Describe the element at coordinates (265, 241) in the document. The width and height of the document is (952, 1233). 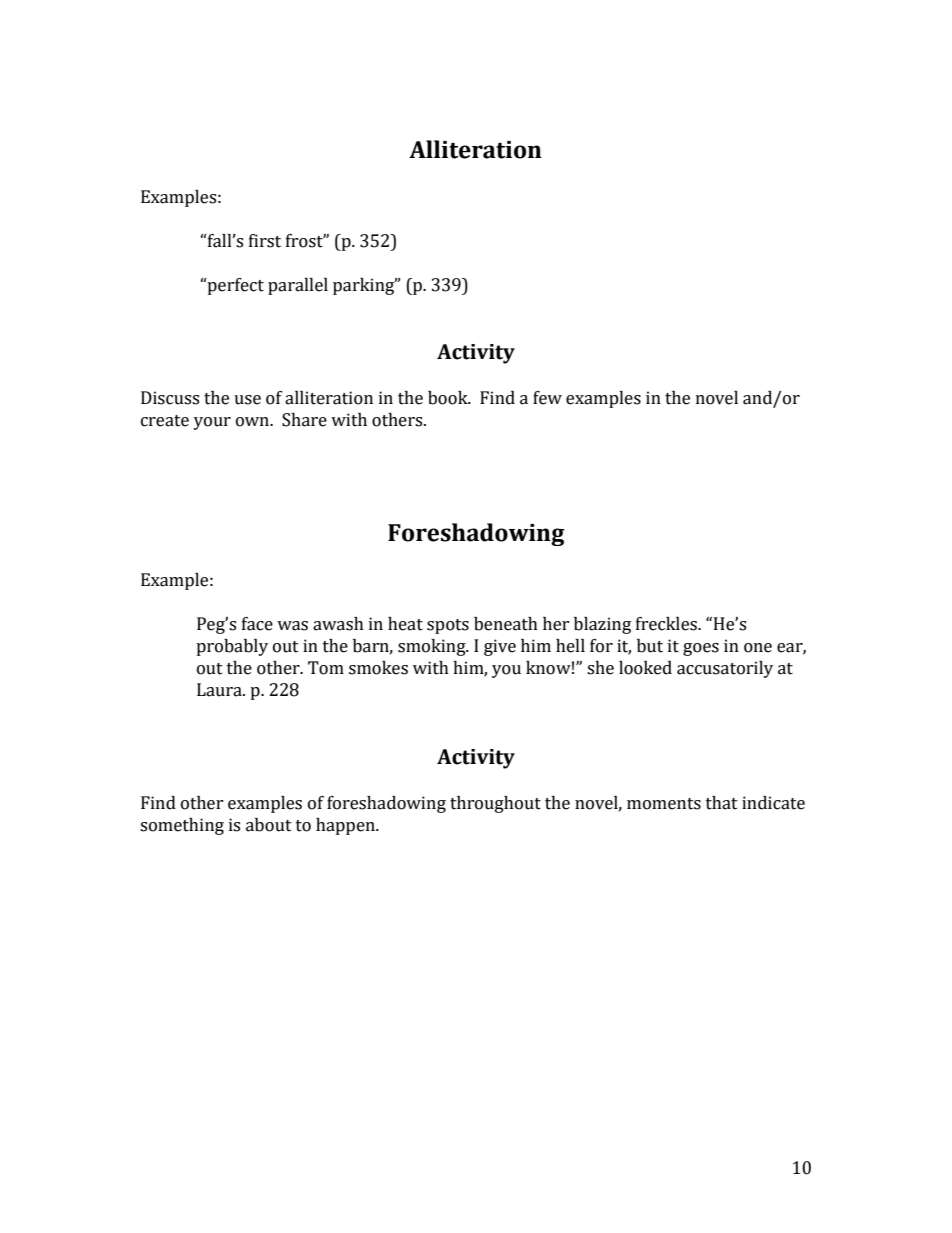
I see `first` at that location.
